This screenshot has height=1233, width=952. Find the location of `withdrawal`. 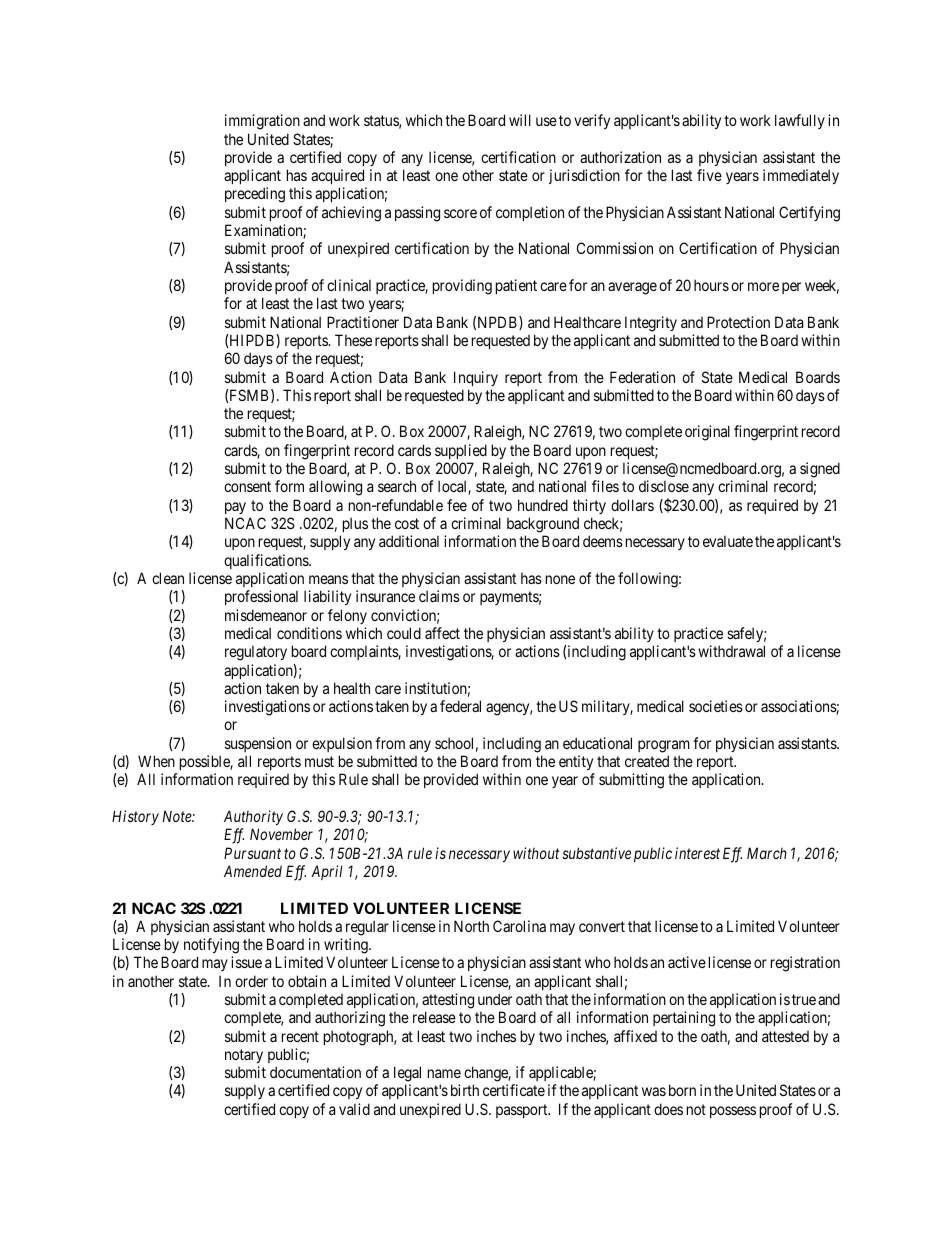

withdrawal is located at coordinates (731, 651).
